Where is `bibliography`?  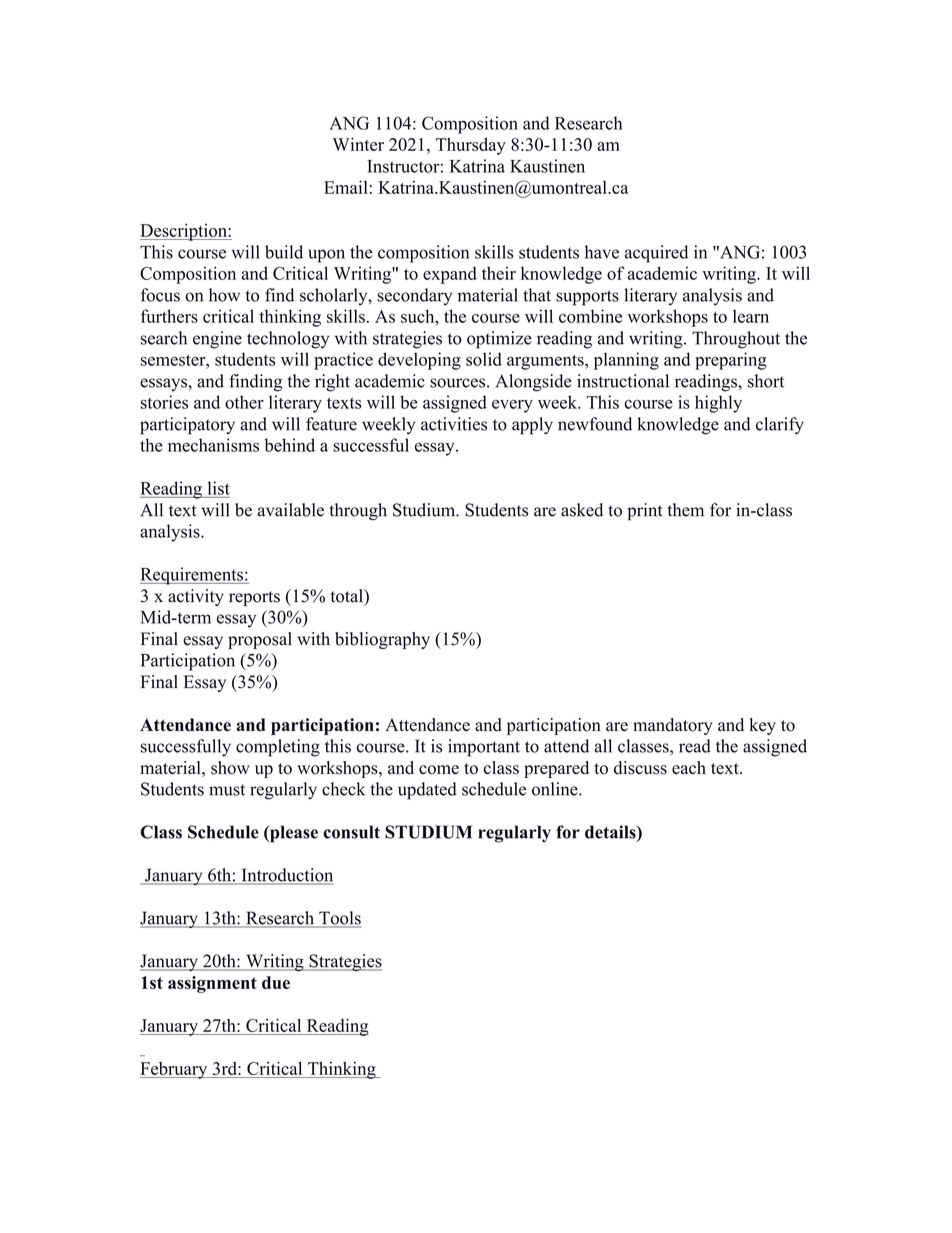 bibliography is located at coordinates (382, 640).
